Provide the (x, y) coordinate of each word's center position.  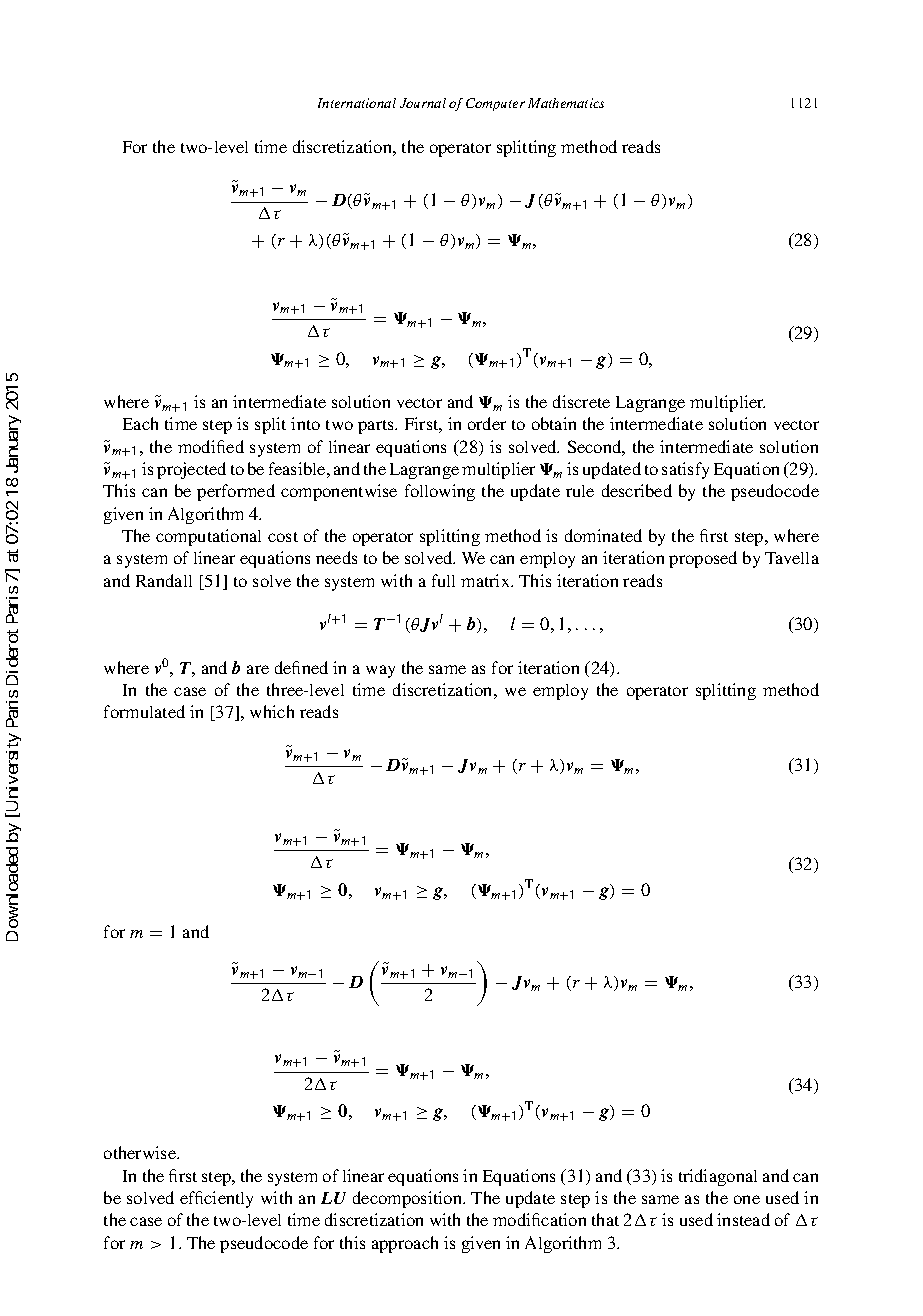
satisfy (685, 470)
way (380, 671)
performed (236, 492)
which (272, 711)
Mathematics (566, 103)
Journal (423, 103)
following (440, 492)
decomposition (409, 1199)
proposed (703, 559)
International (357, 103)
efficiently (216, 1199)
